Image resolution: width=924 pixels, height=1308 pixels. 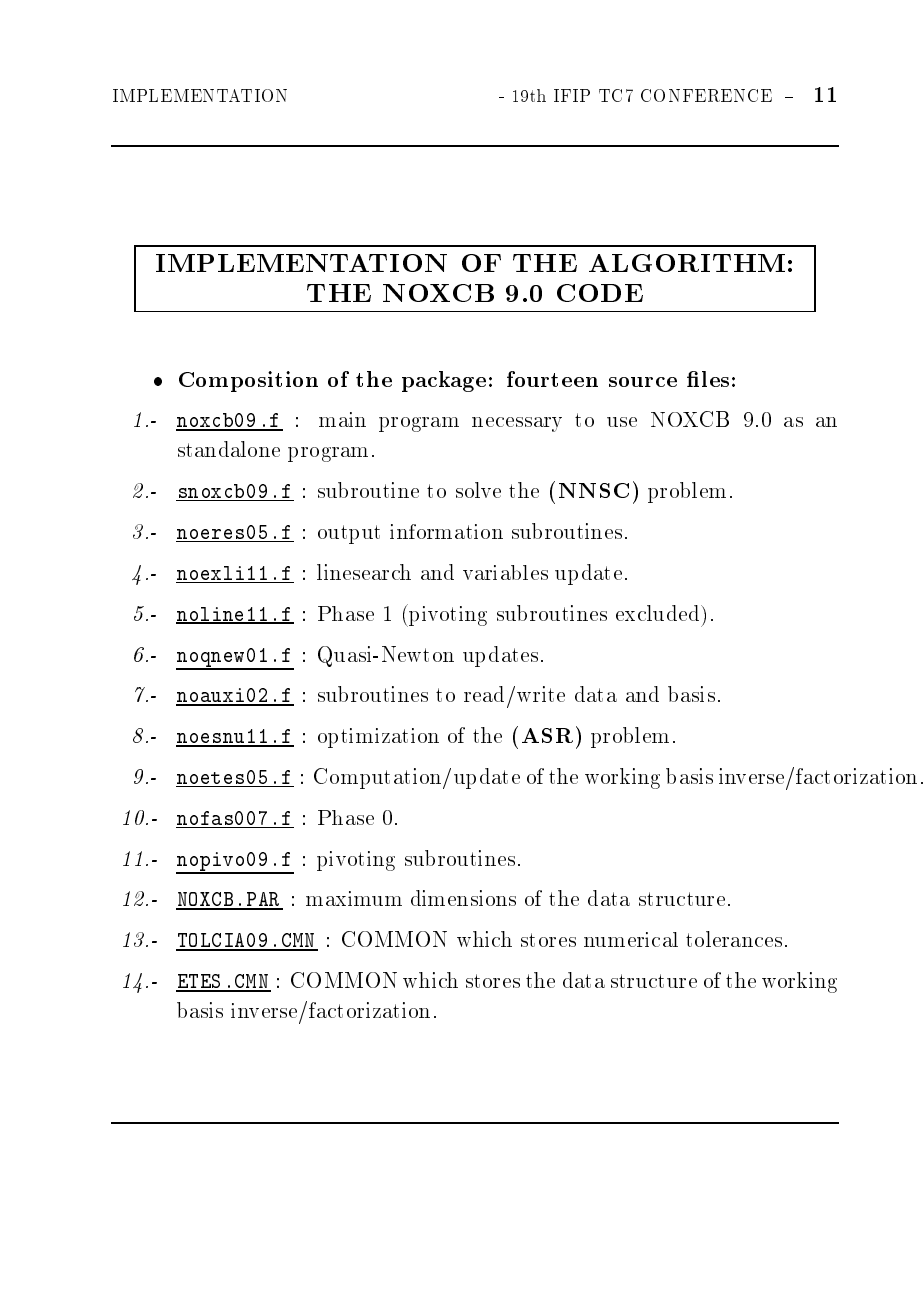 What do you see at coordinates (547, 735) in the page?
I see `ASR` at bounding box center [547, 735].
